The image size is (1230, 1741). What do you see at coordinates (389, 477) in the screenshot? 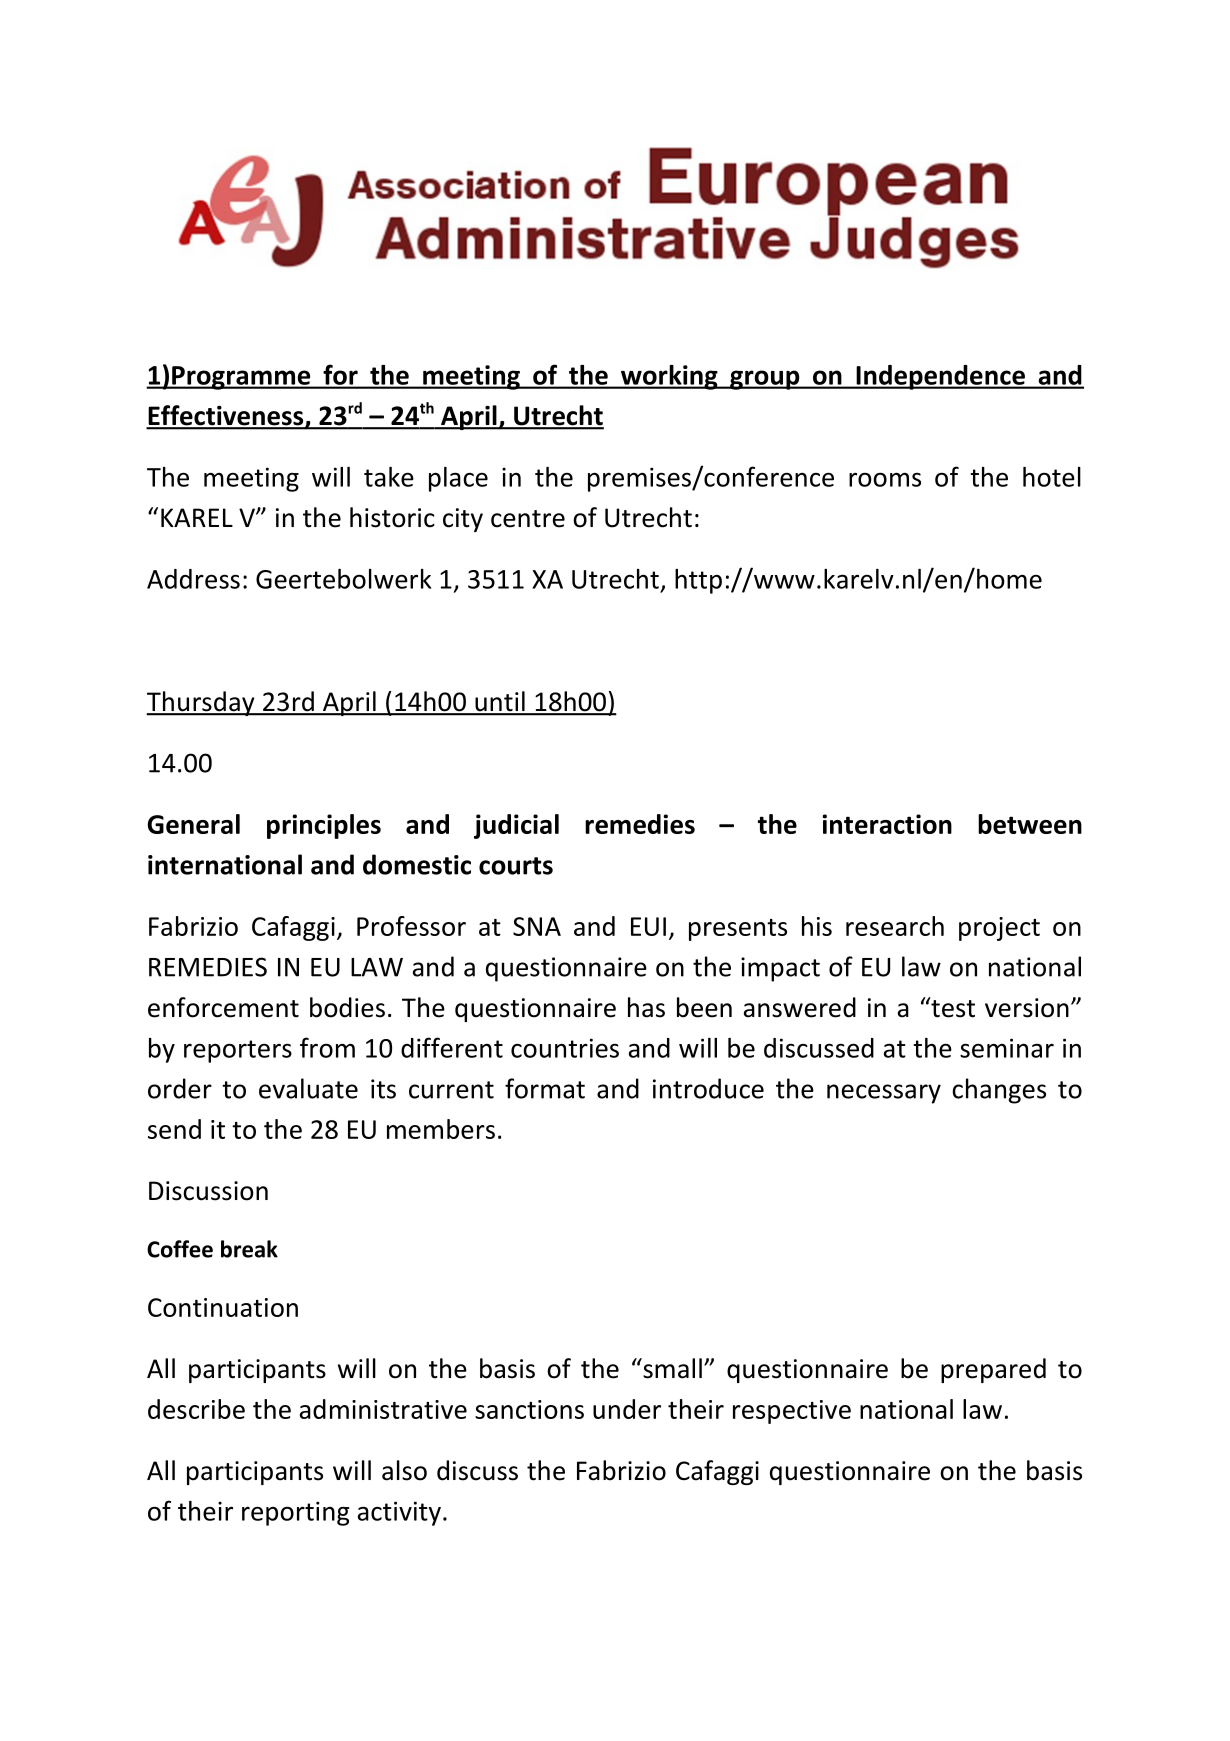
I see `take` at bounding box center [389, 477].
